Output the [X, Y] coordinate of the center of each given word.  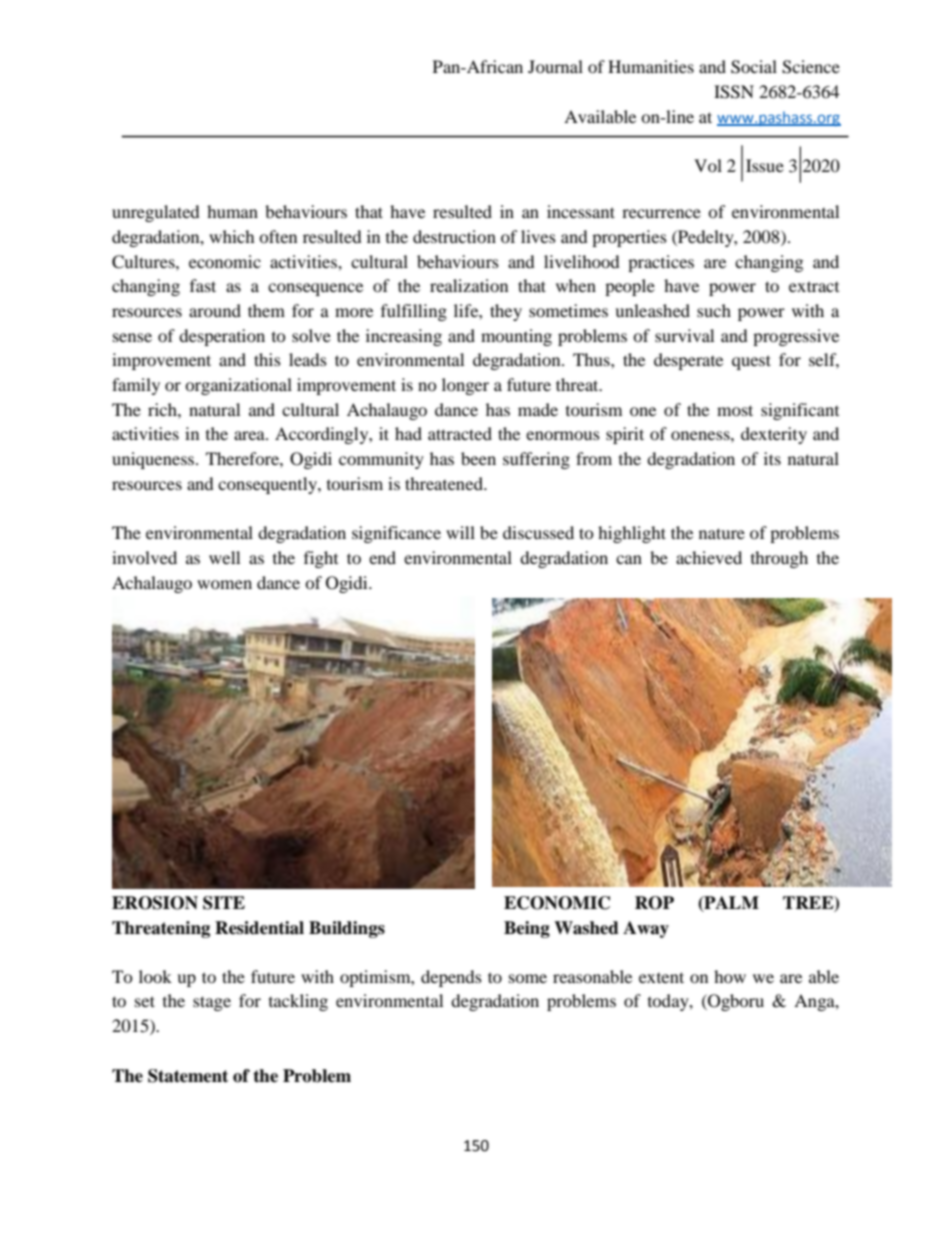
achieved [709, 557]
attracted [460, 433]
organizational [238, 386]
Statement [188, 1076]
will [460, 532]
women [224, 584]
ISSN [734, 92]
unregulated [156, 213]
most [735, 410]
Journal [555, 66]
